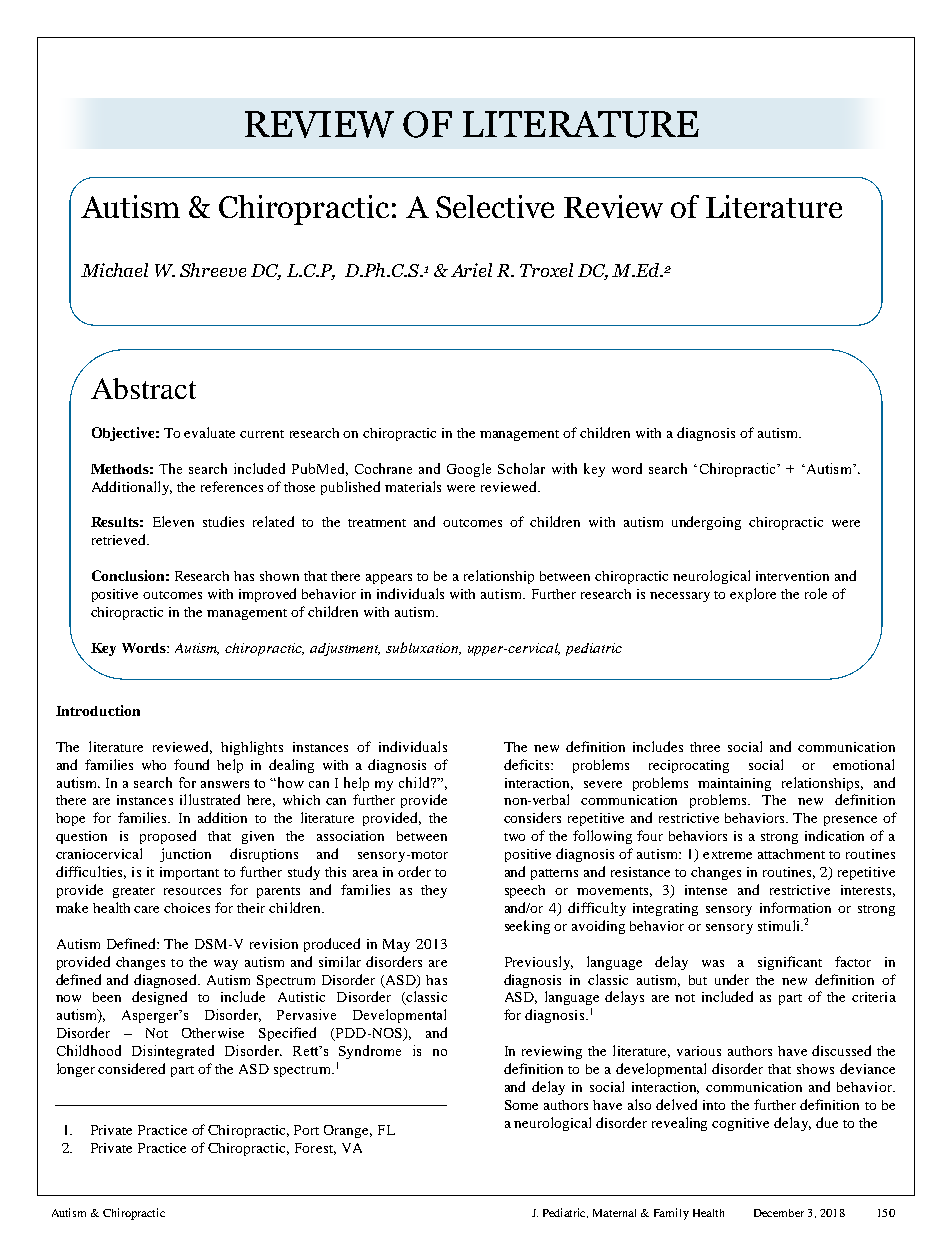  What do you see at coordinates (434, 891) in the screenshot?
I see `they` at bounding box center [434, 891].
